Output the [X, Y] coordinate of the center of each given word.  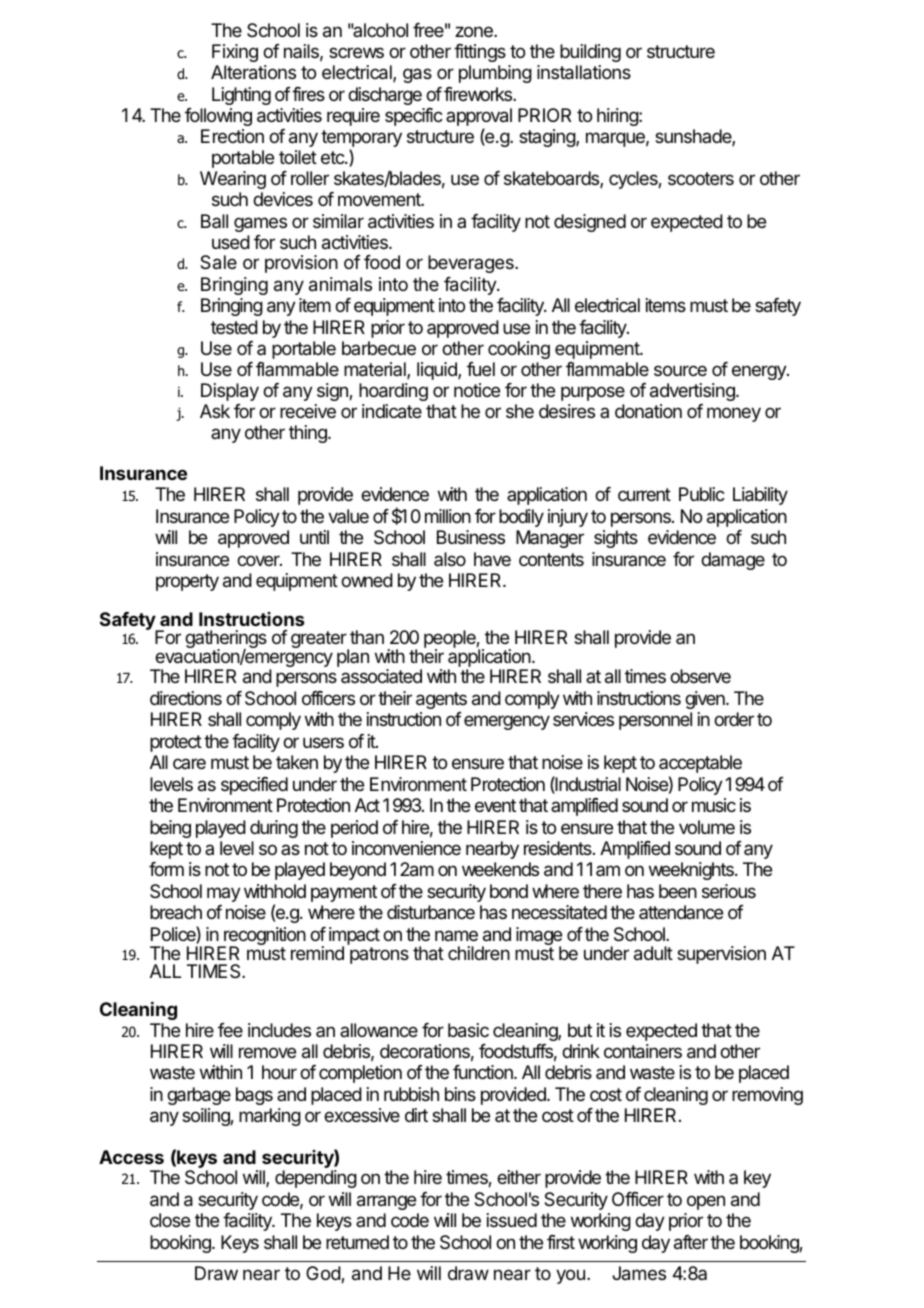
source [680, 370]
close [170, 1220]
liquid [438, 371]
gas [417, 75]
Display [230, 392]
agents [441, 700]
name [456, 935]
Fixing [235, 53]
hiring [618, 117]
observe [700, 676]
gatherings [226, 640]
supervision [721, 955]
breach [176, 912]
